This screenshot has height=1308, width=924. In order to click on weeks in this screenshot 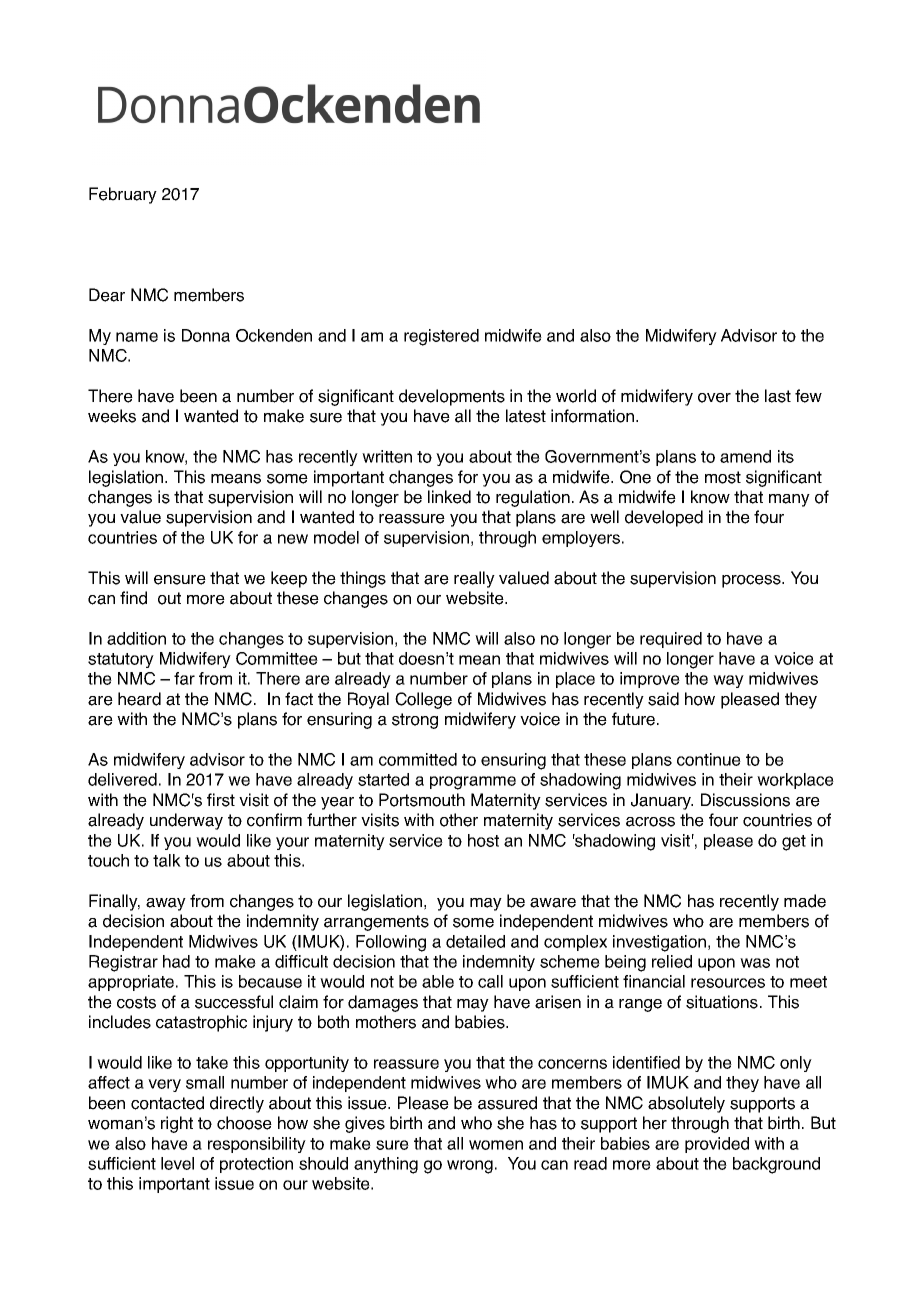, I will do `click(112, 416)`.
